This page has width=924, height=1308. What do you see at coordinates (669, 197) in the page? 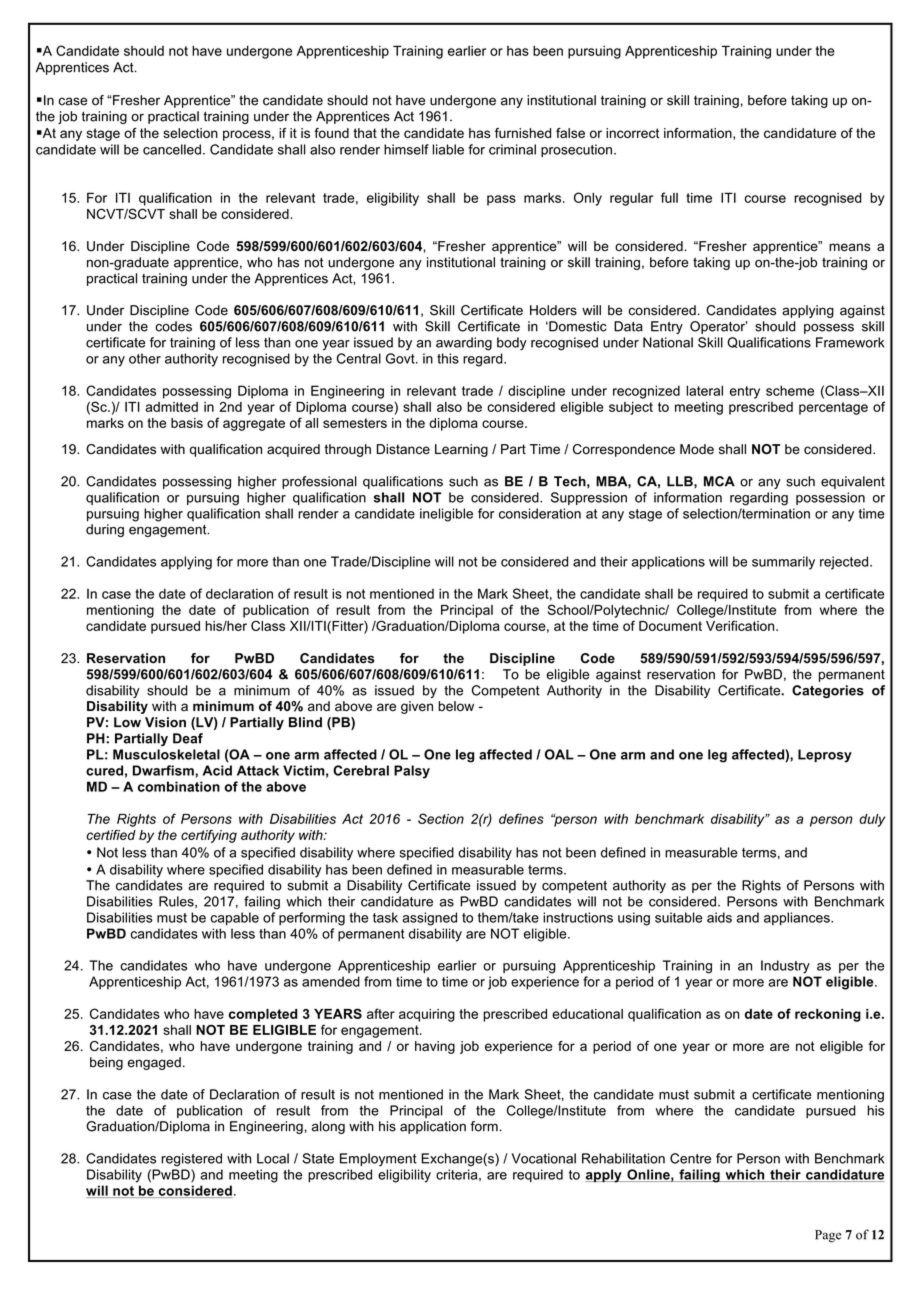
I see `full` at bounding box center [669, 197].
